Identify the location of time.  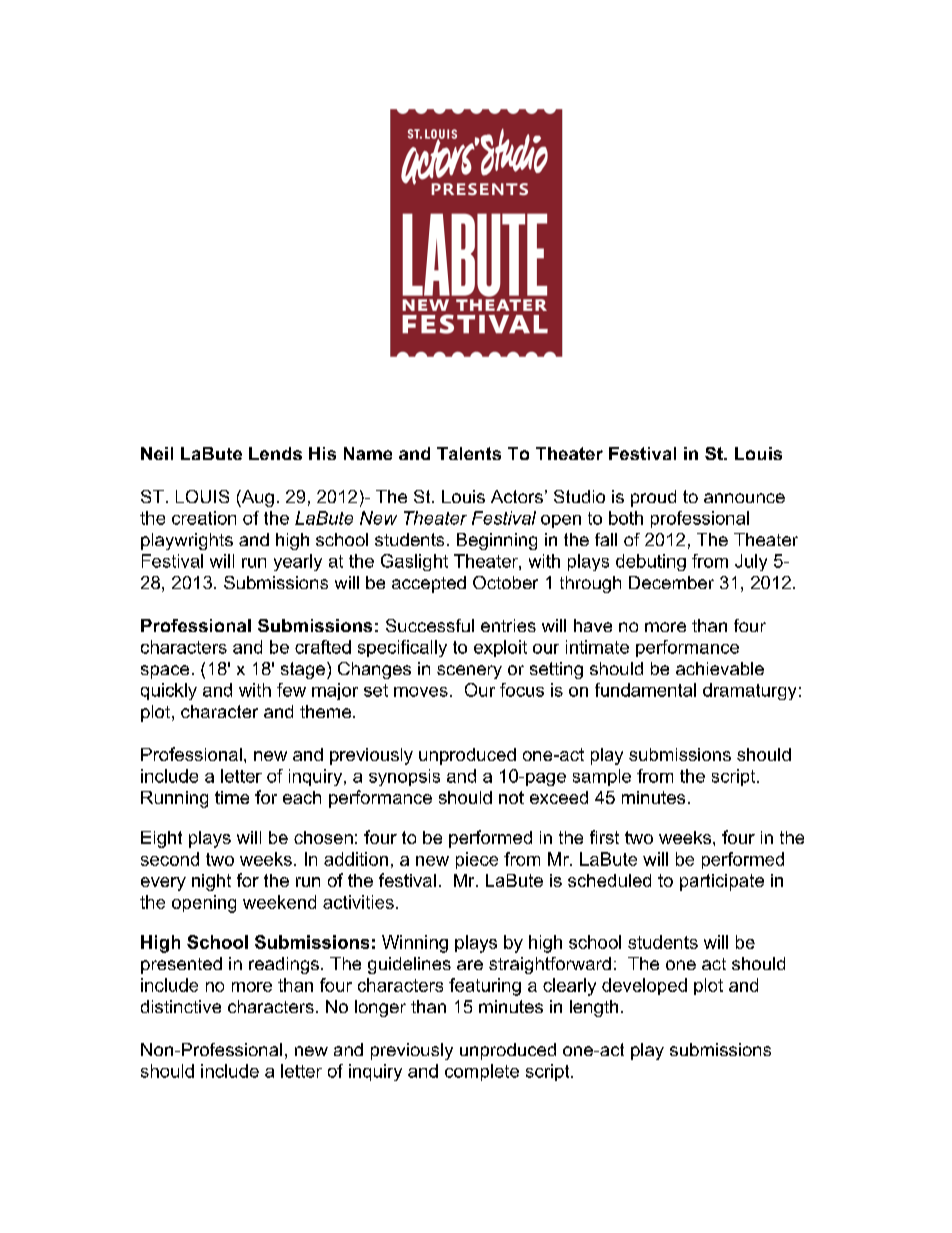
(232, 797).
